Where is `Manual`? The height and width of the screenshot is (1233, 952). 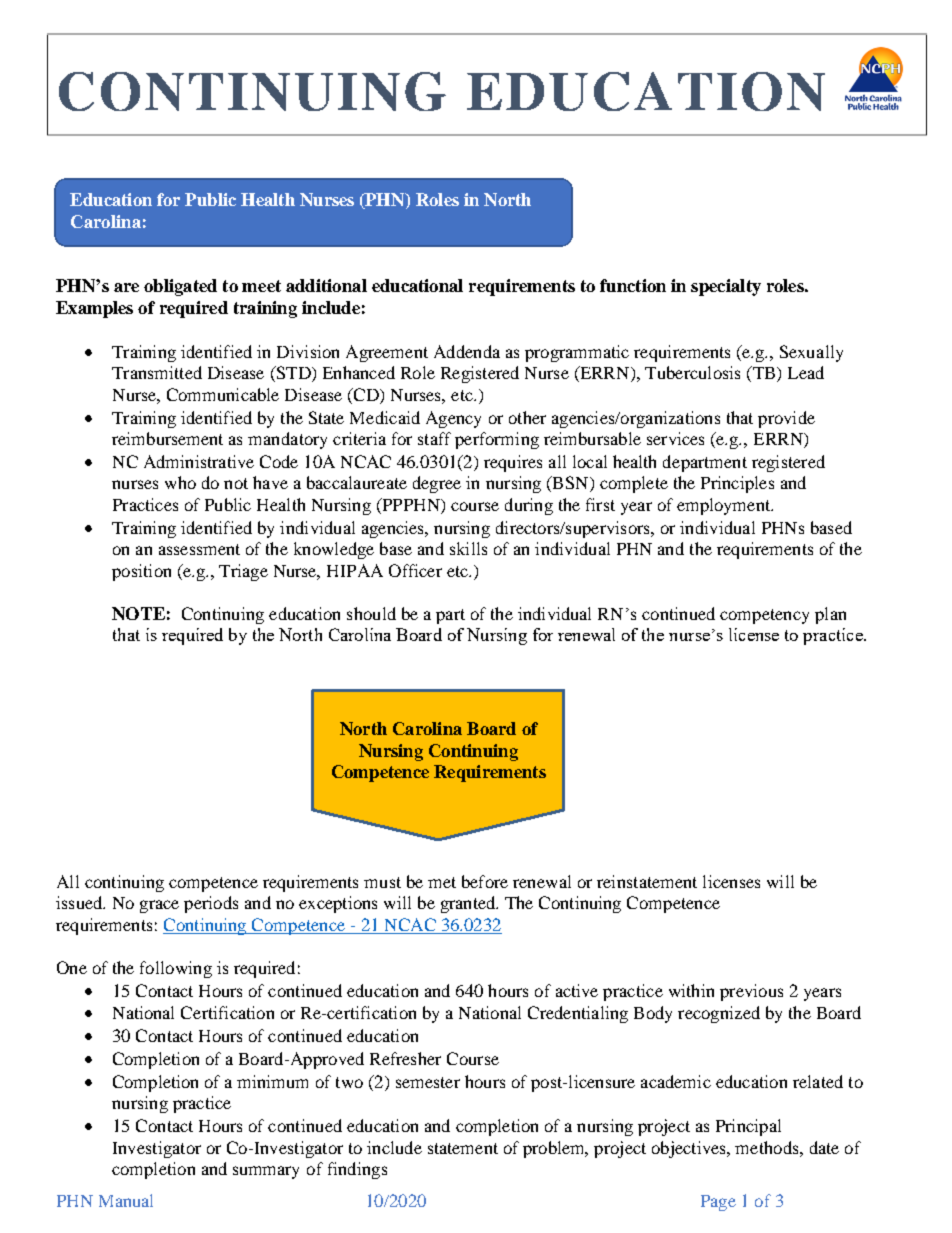 Manual is located at coordinates (126, 1200).
